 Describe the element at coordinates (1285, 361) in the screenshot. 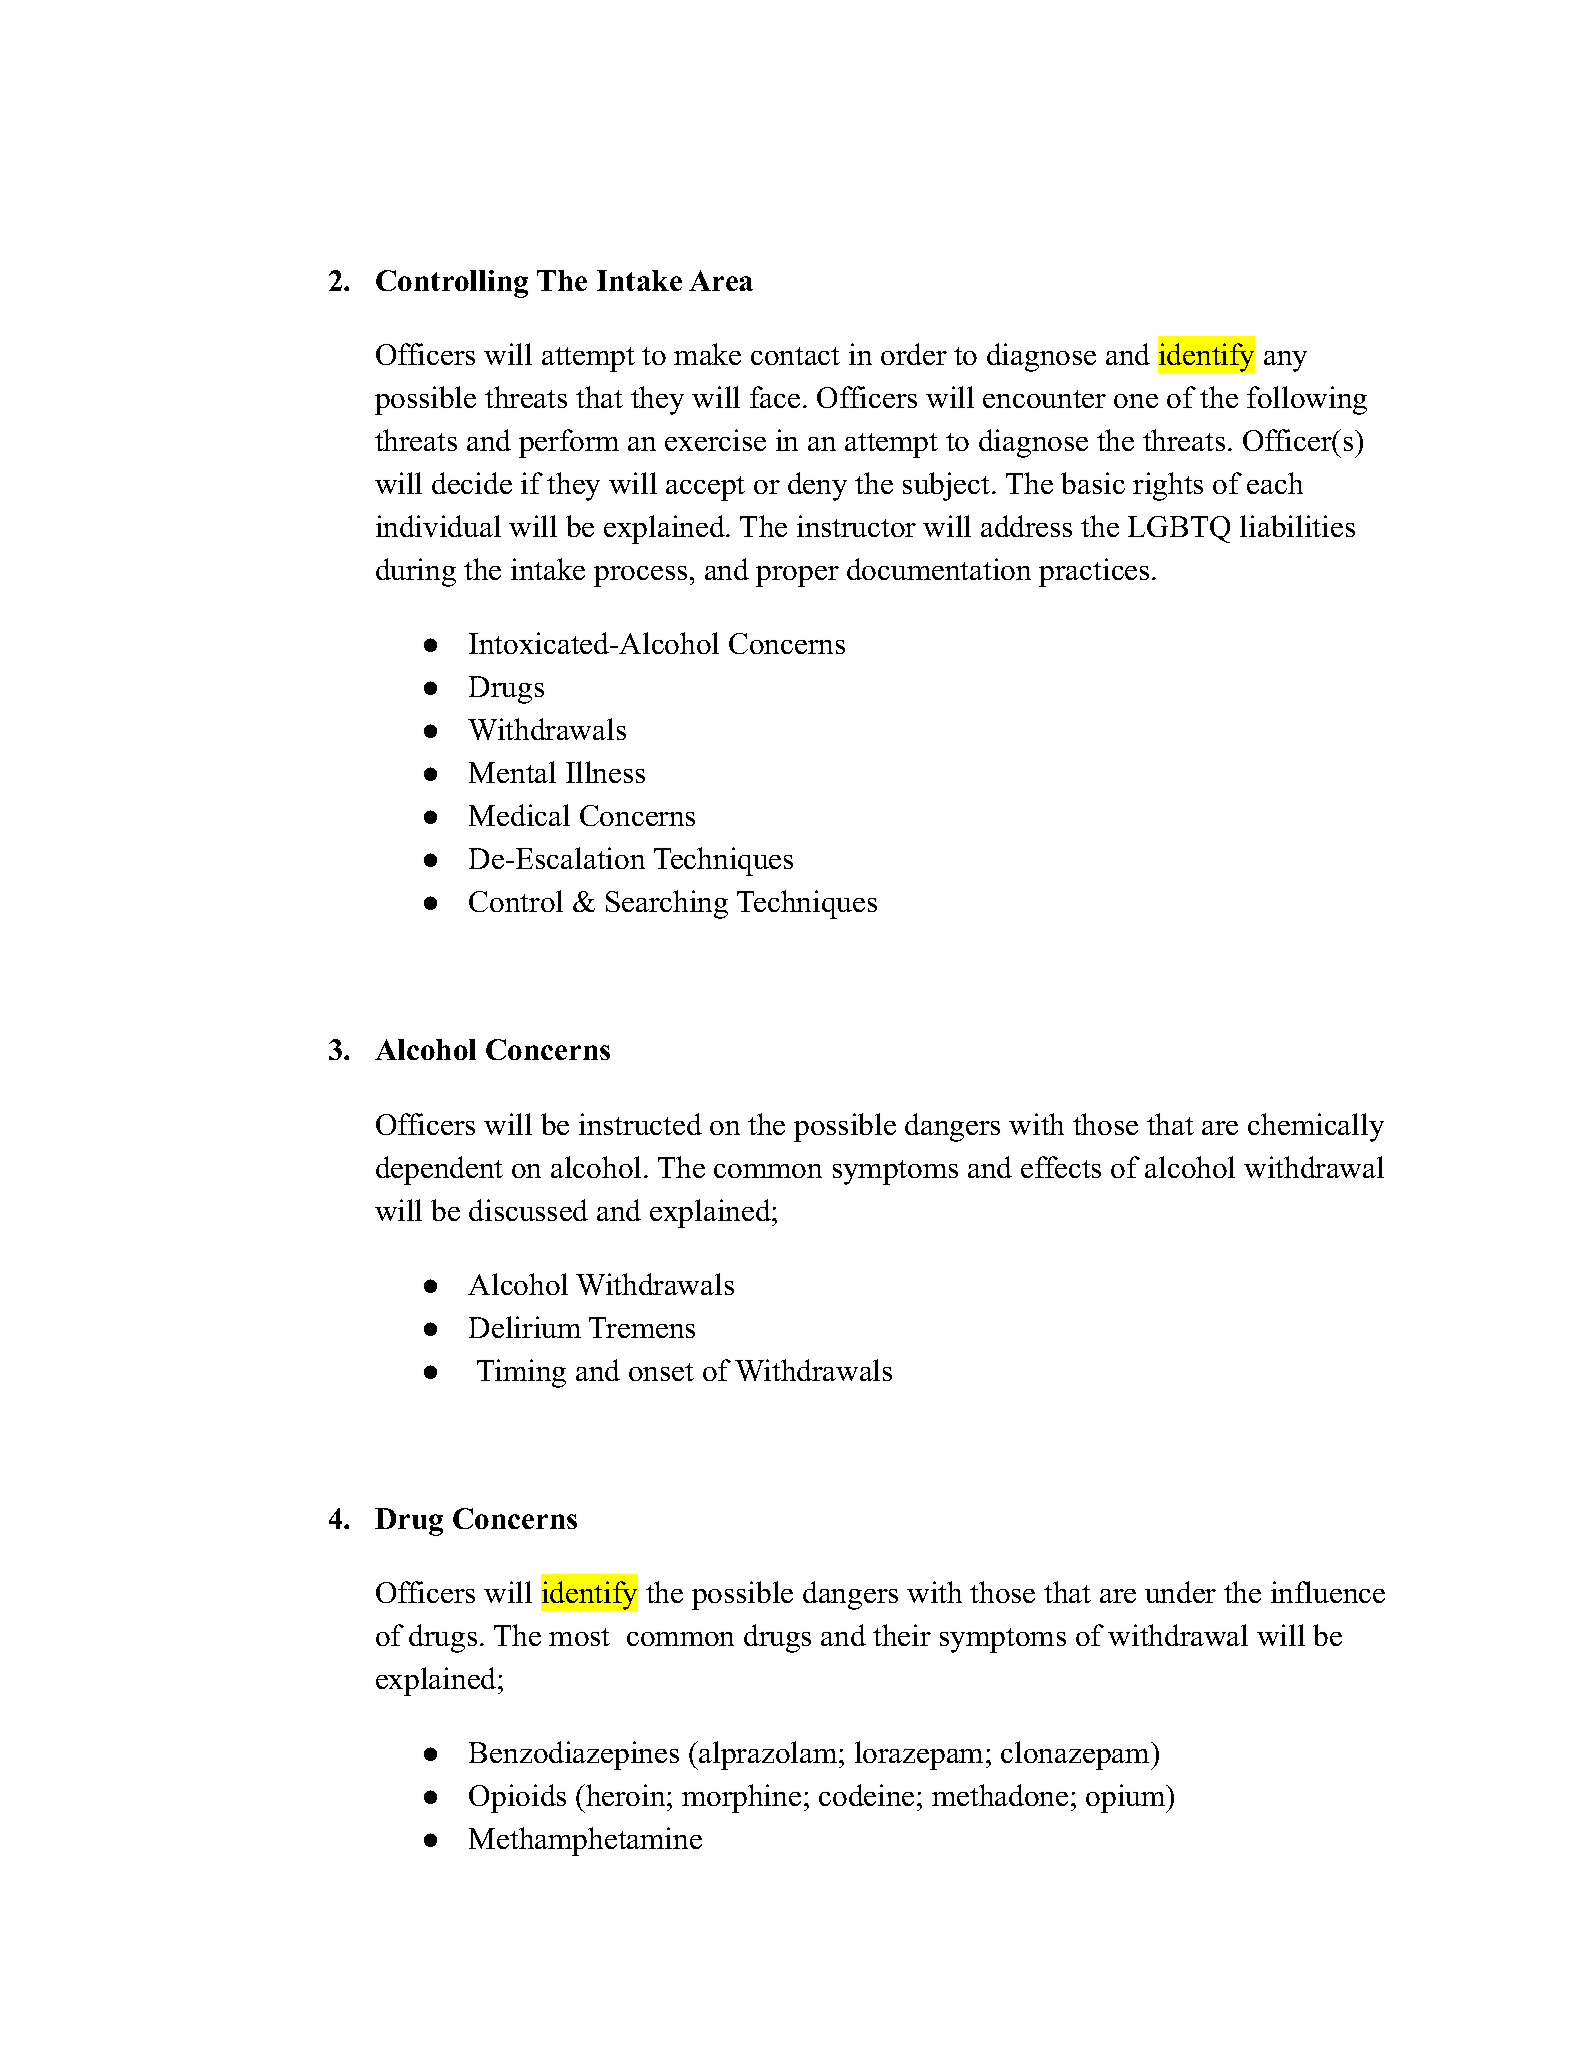

I see `any` at that location.
